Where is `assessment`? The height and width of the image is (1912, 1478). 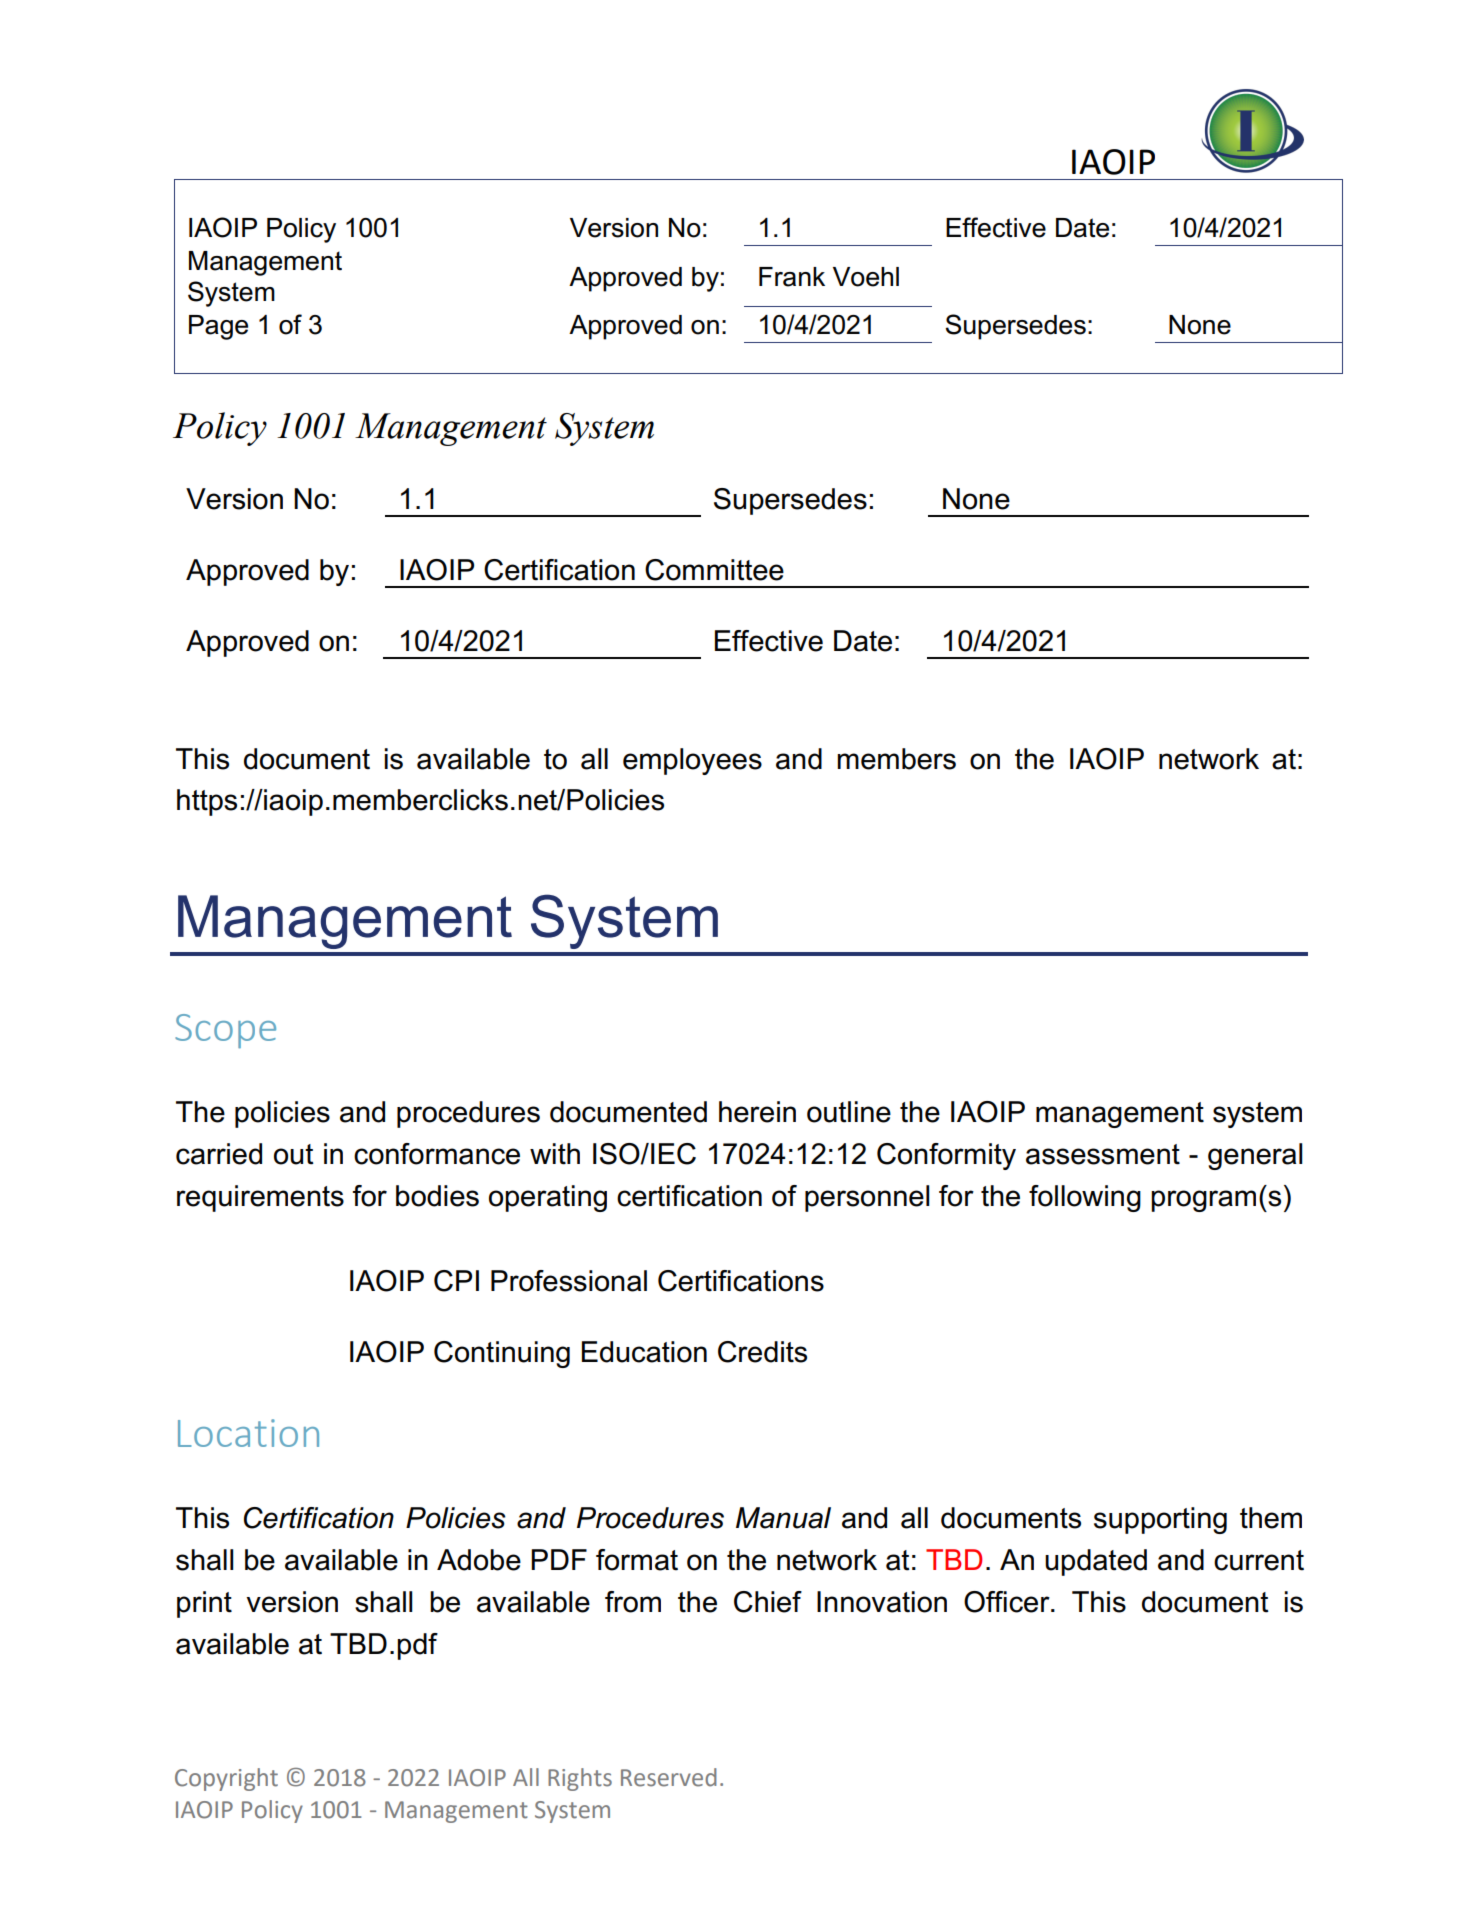 assessment is located at coordinates (1103, 1154).
